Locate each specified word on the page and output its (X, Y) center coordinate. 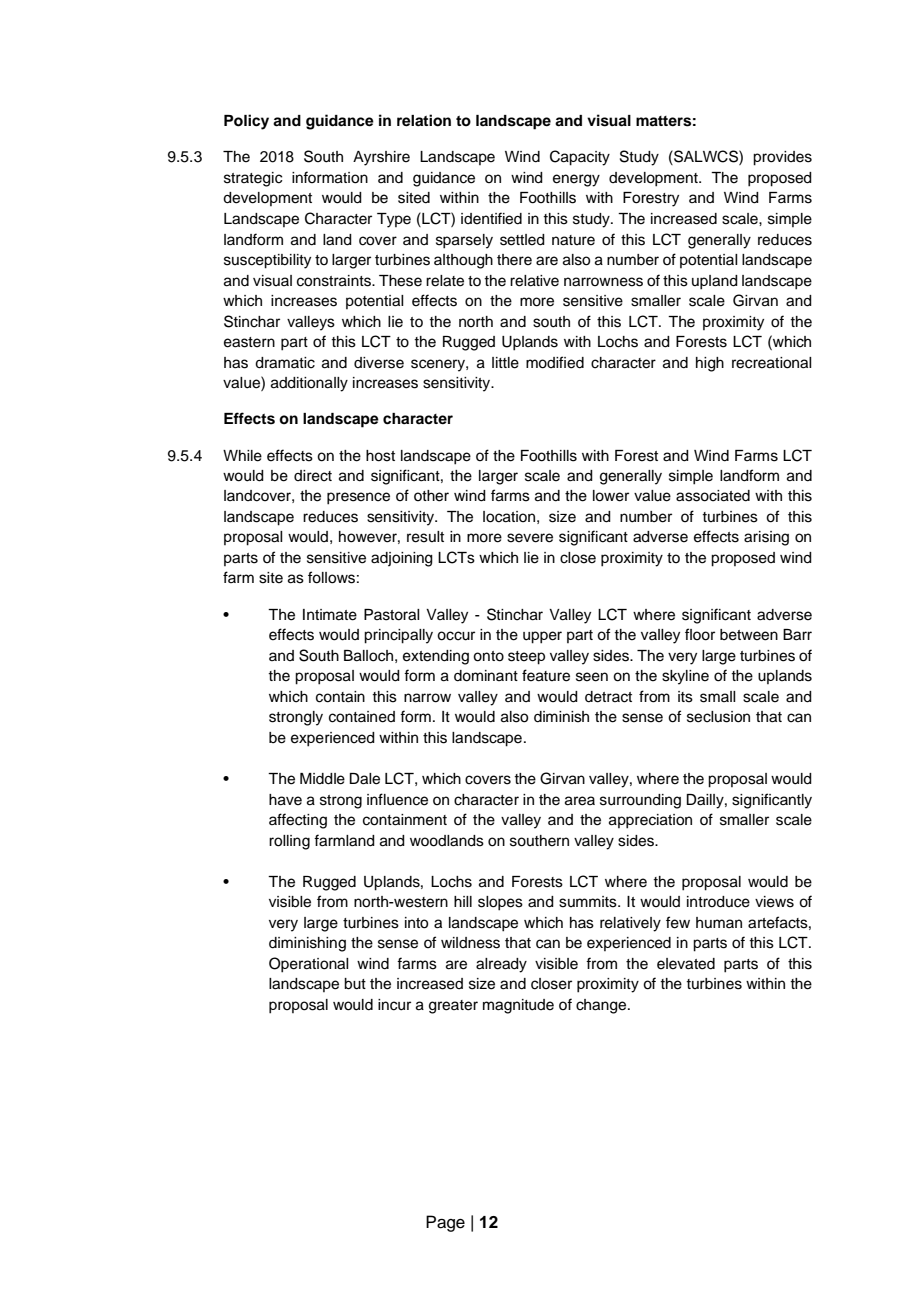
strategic (253, 179)
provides (782, 158)
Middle (322, 779)
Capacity (580, 158)
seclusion (718, 717)
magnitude (518, 1006)
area (580, 801)
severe (530, 538)
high (710, 364)
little (505, 363)
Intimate (330, 615)
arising (766, 538)
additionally (309, 384)
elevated (686, 964)
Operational (309, 965)
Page (445, 1223)
